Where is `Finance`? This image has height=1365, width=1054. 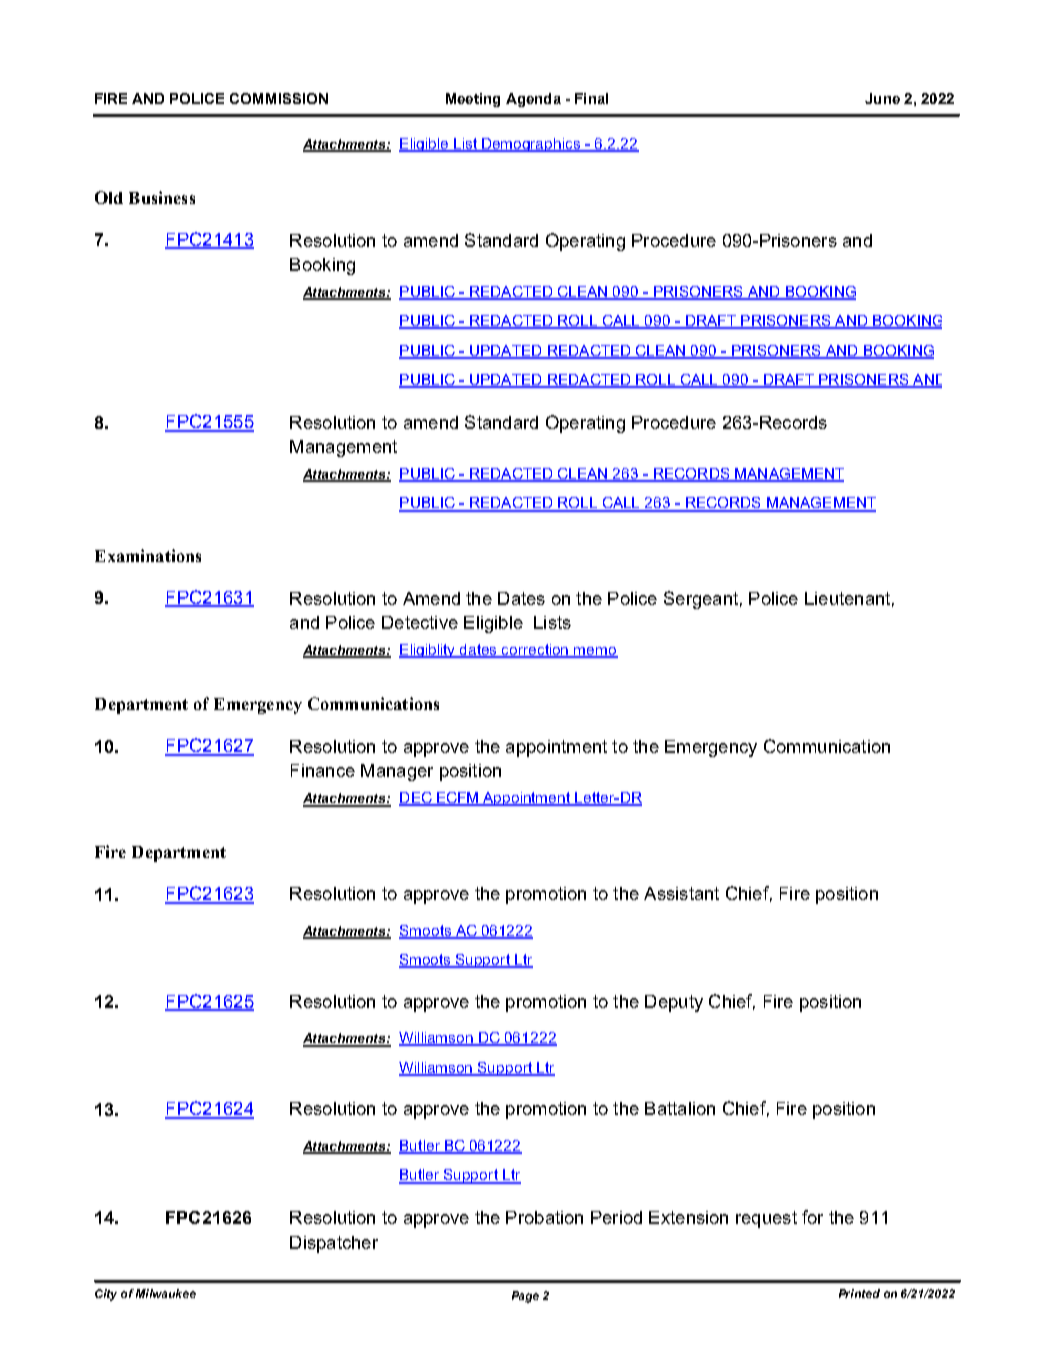
Finance is located at coordinates (323, 770).
